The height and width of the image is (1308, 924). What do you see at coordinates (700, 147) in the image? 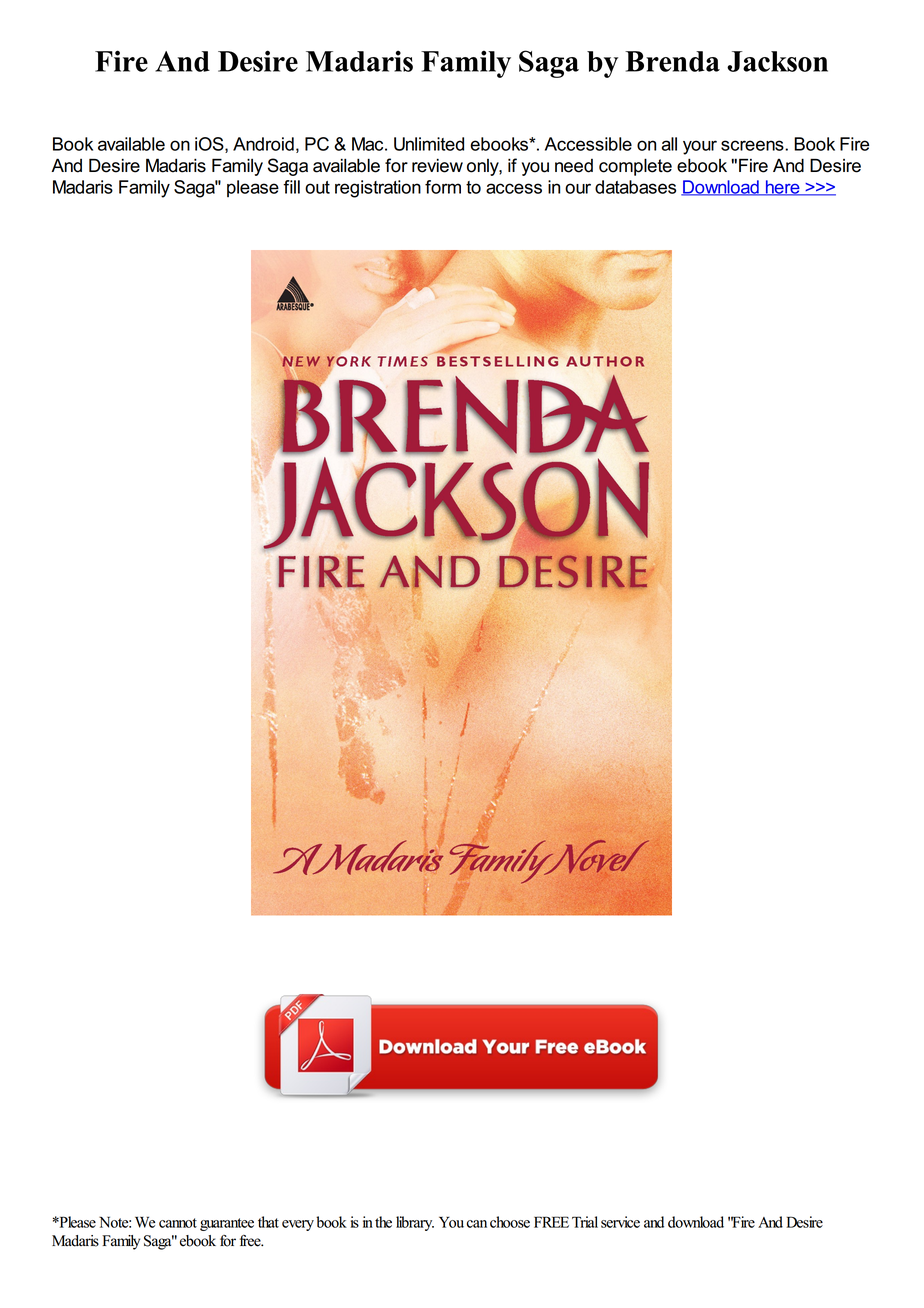
I see `your` at bounding box center [700, 147].
